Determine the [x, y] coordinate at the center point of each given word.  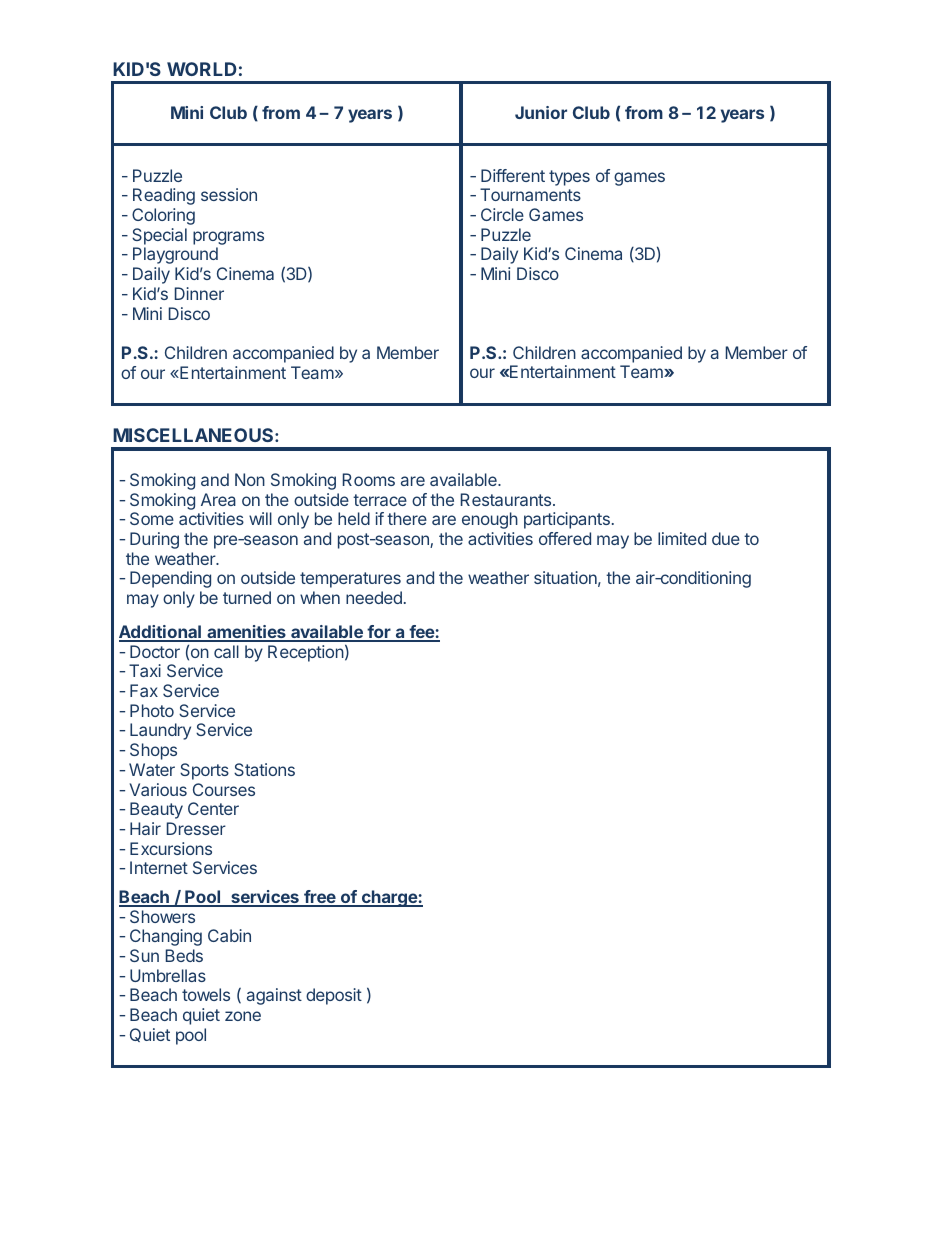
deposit [334, 996]
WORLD [202, 69]
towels [206, 994]
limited [682, 538]
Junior [541, 112]
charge [389, 898]
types [569, 178]
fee [421, 633]
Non [250, 479]
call [226, 651]
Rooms [369, 479]
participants [567, 520]
